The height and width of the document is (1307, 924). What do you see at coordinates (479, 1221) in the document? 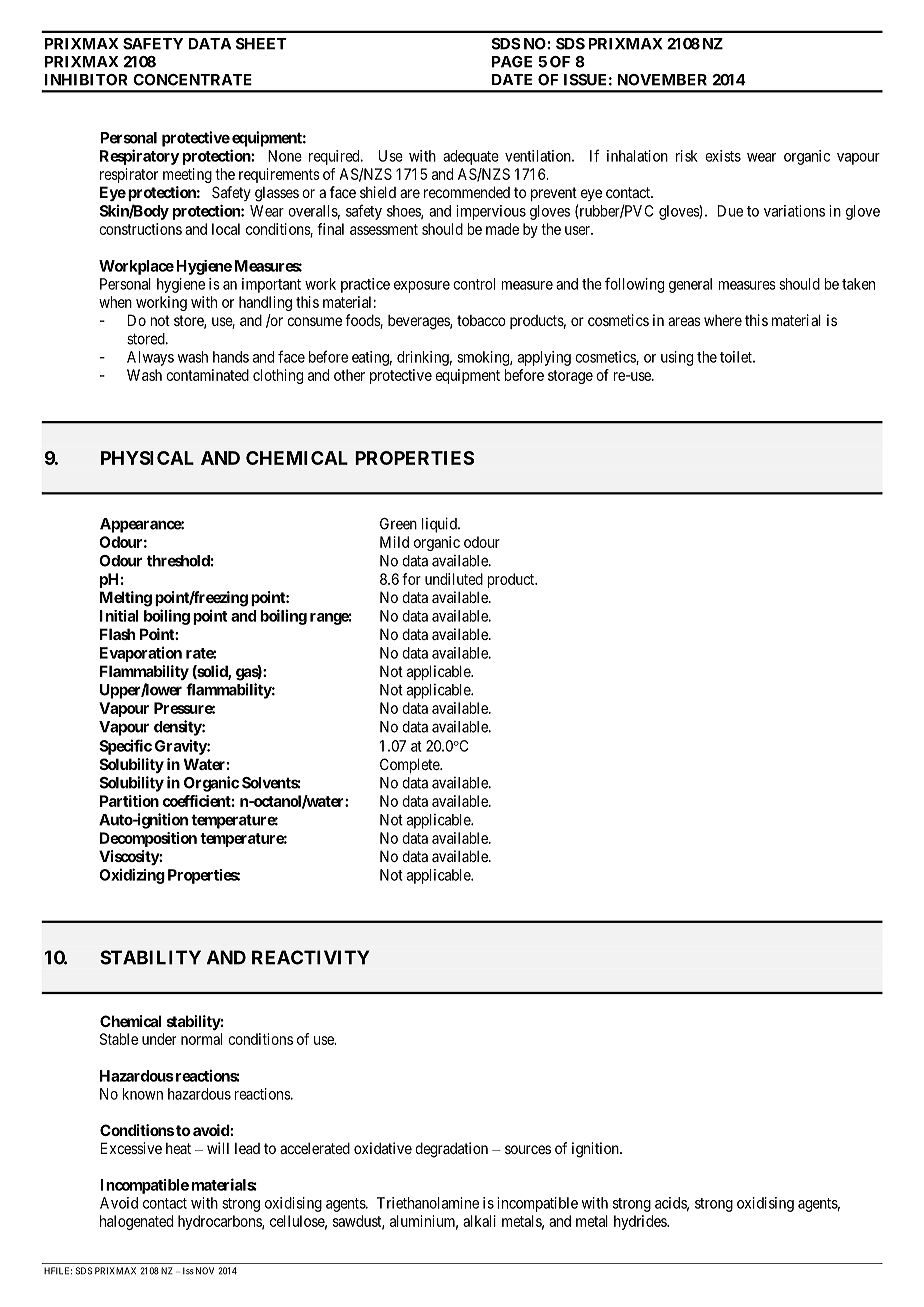
I see `alkali` at bounding box center [479, 1221].
